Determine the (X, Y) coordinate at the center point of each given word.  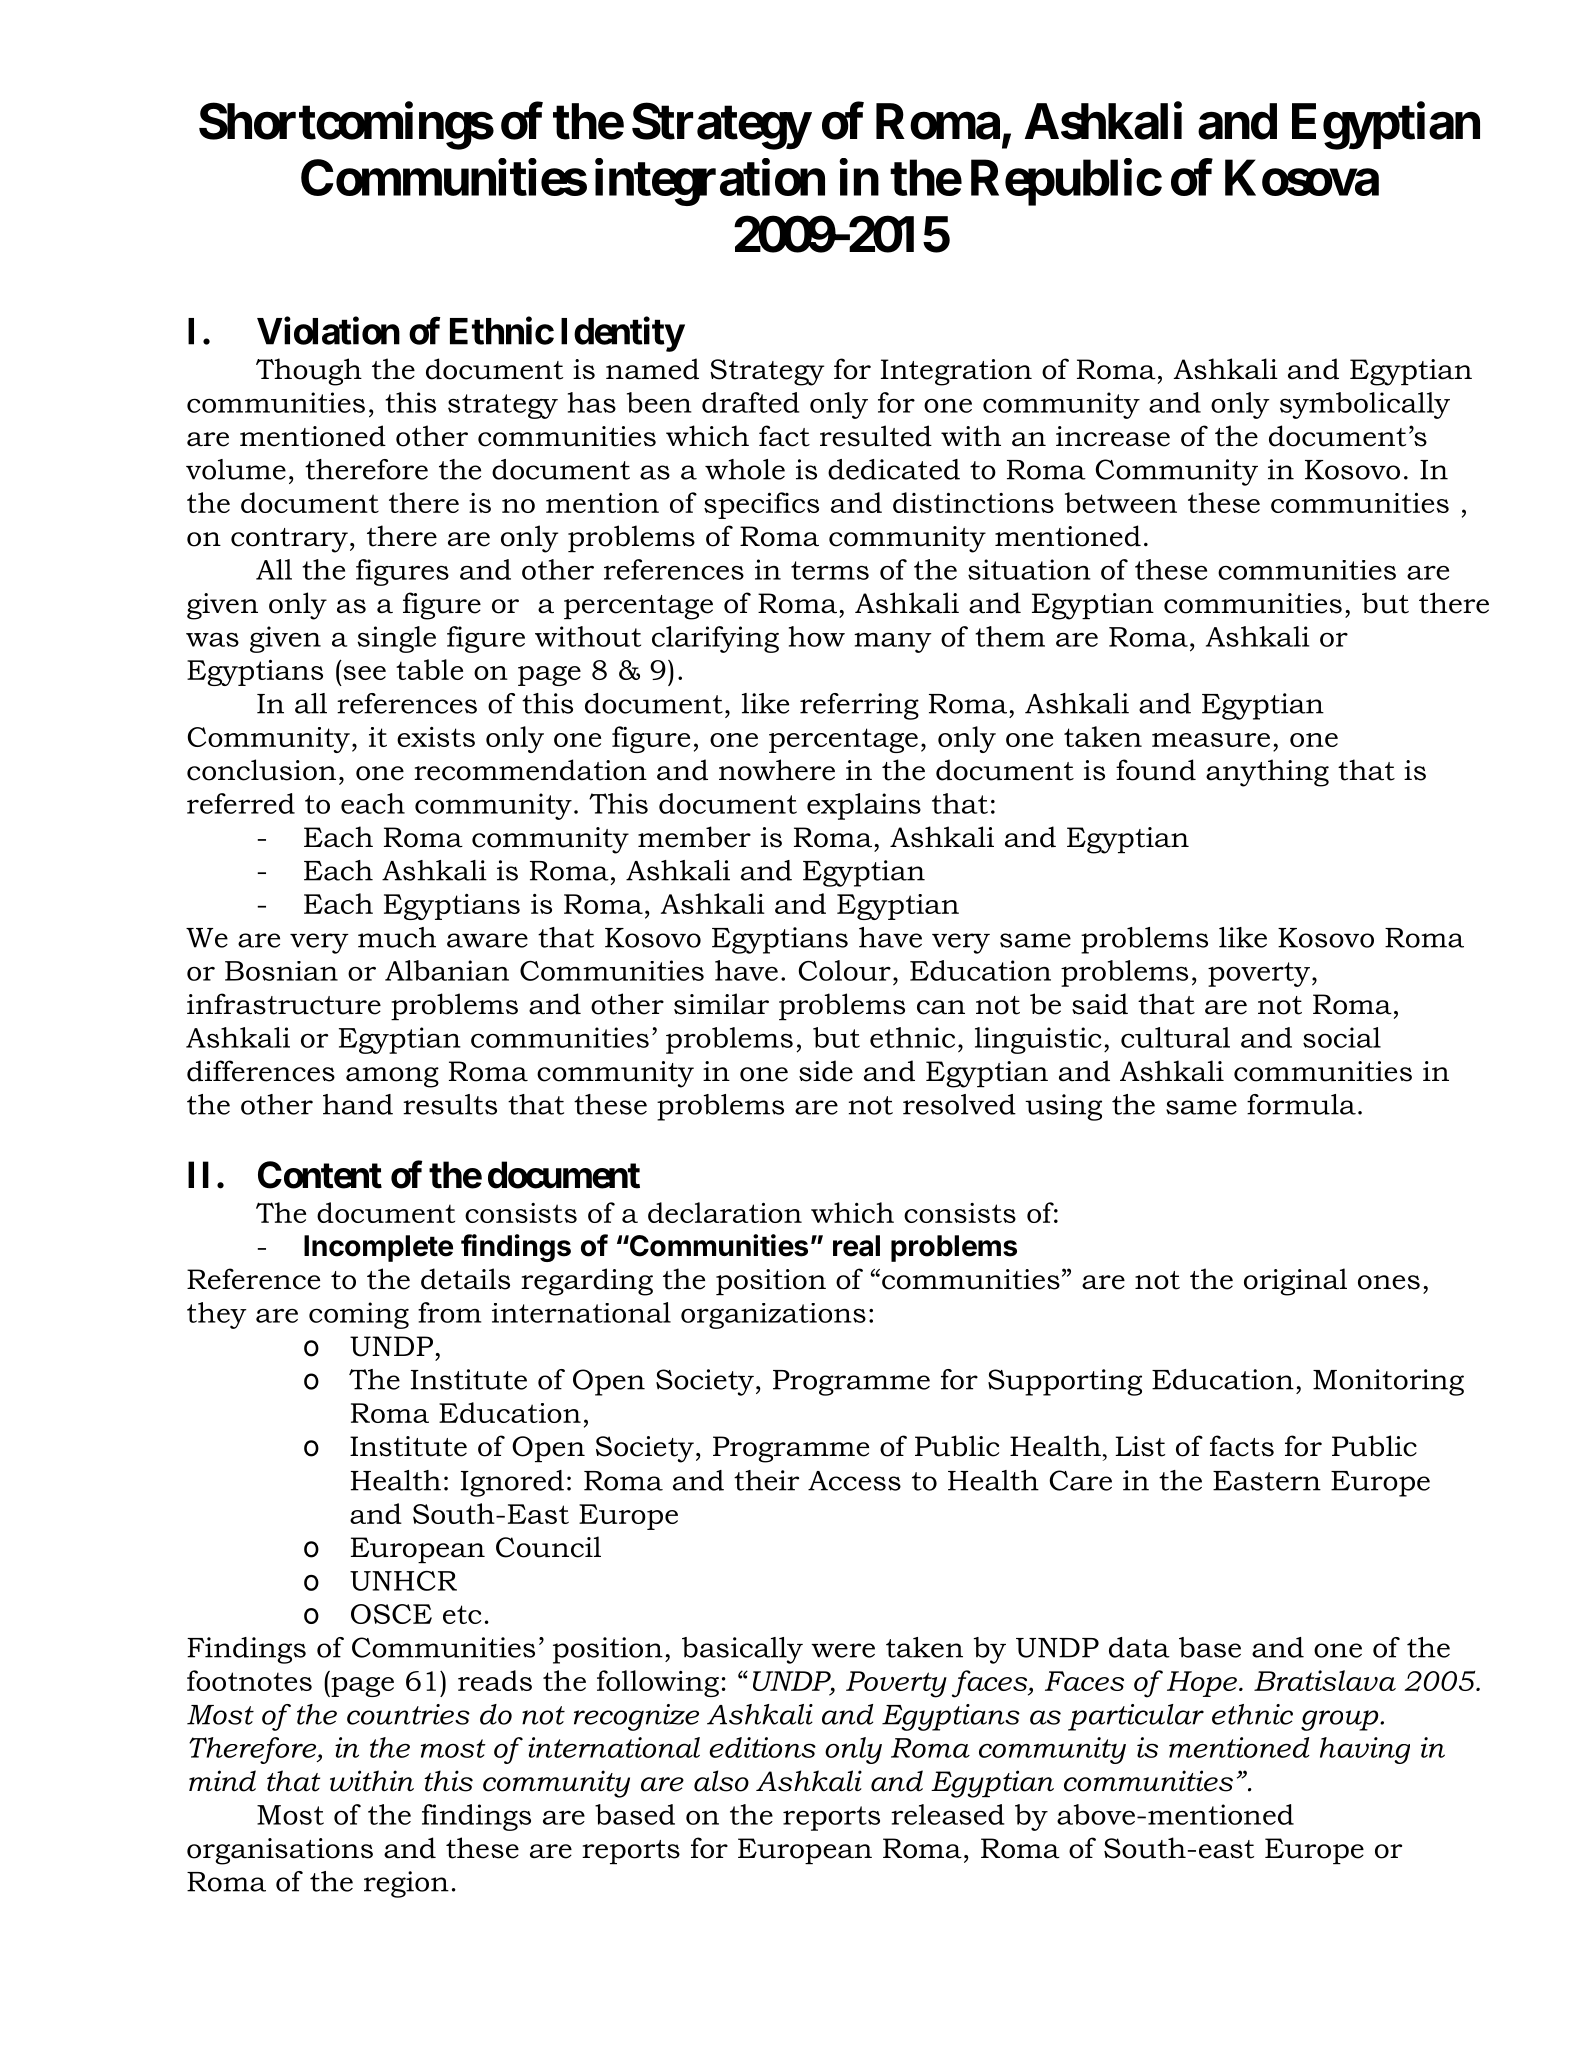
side (826, 1071)
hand (358, 1104)
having (1365, 1750)
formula (1301, 1104)
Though (309, 372)
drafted (751, 402)
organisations (280, 1851)
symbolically (1365, 405)
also (721, 1781)
